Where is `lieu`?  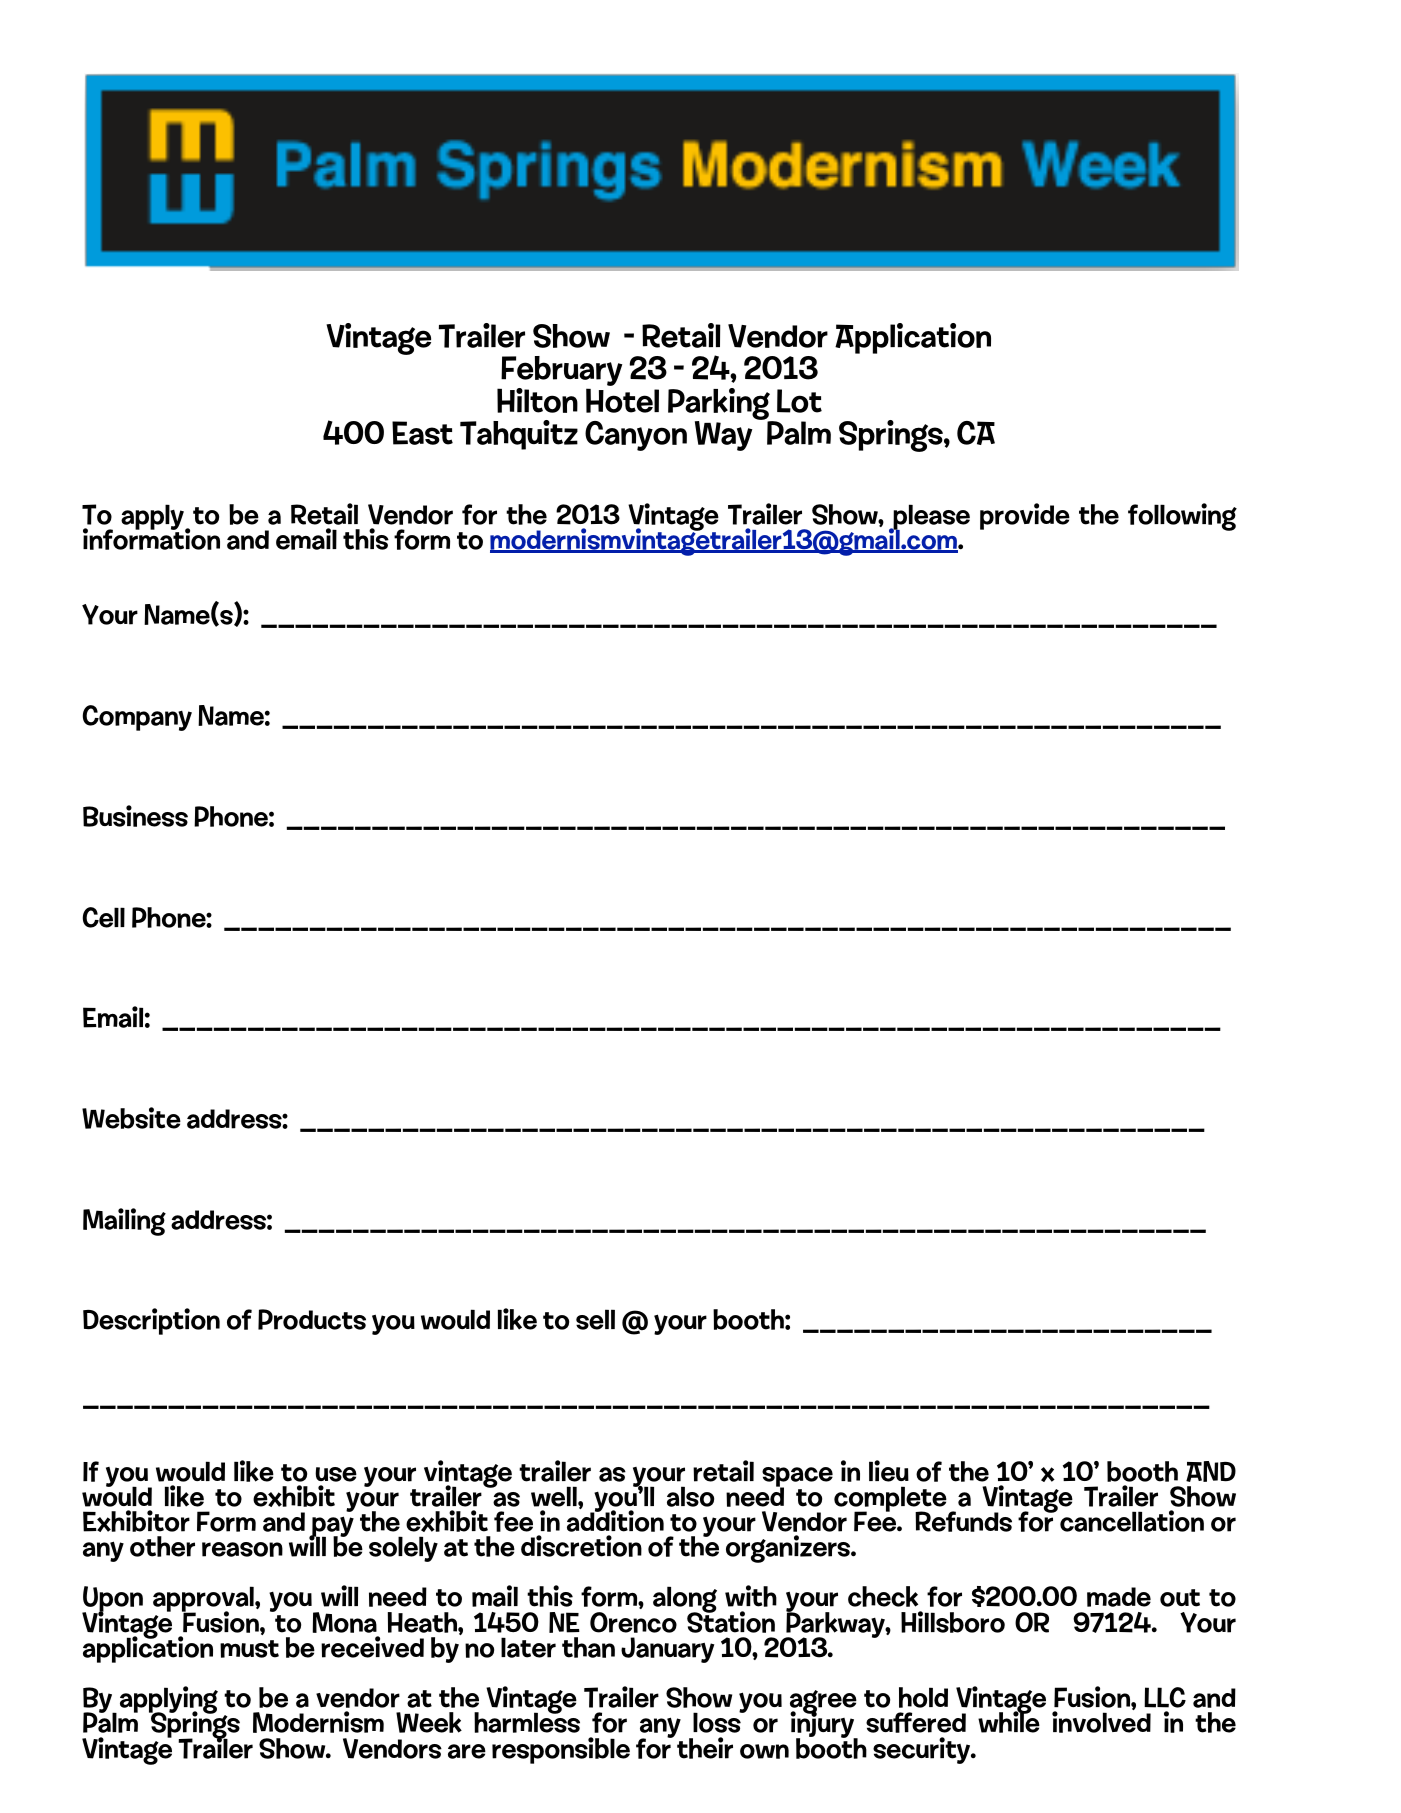 lieu is located at coordinates (889, 1471).
